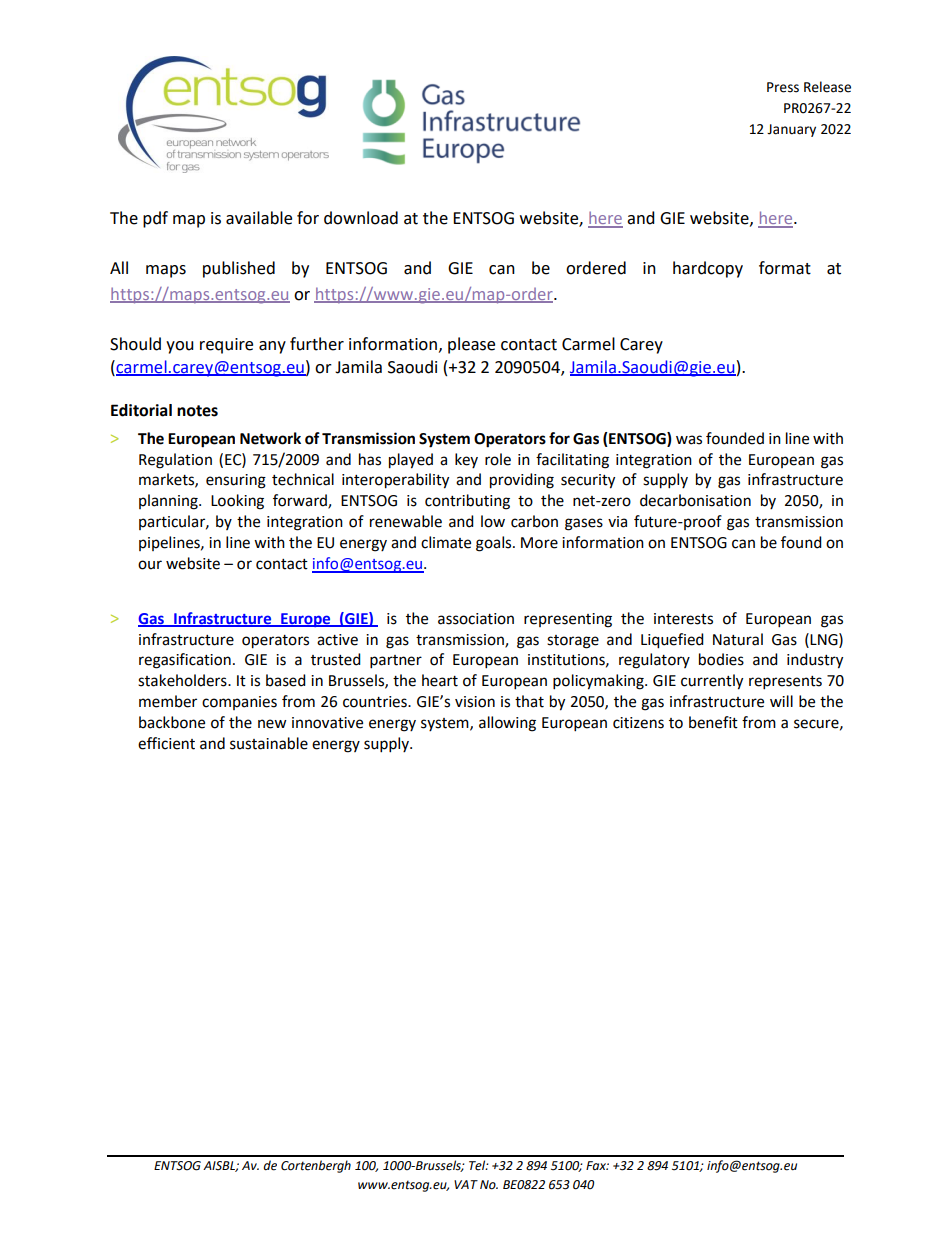  What do you see at coordinates (183, 680) in the screenshot?
I see `stakeholders` at bounding box center [183, 680].
